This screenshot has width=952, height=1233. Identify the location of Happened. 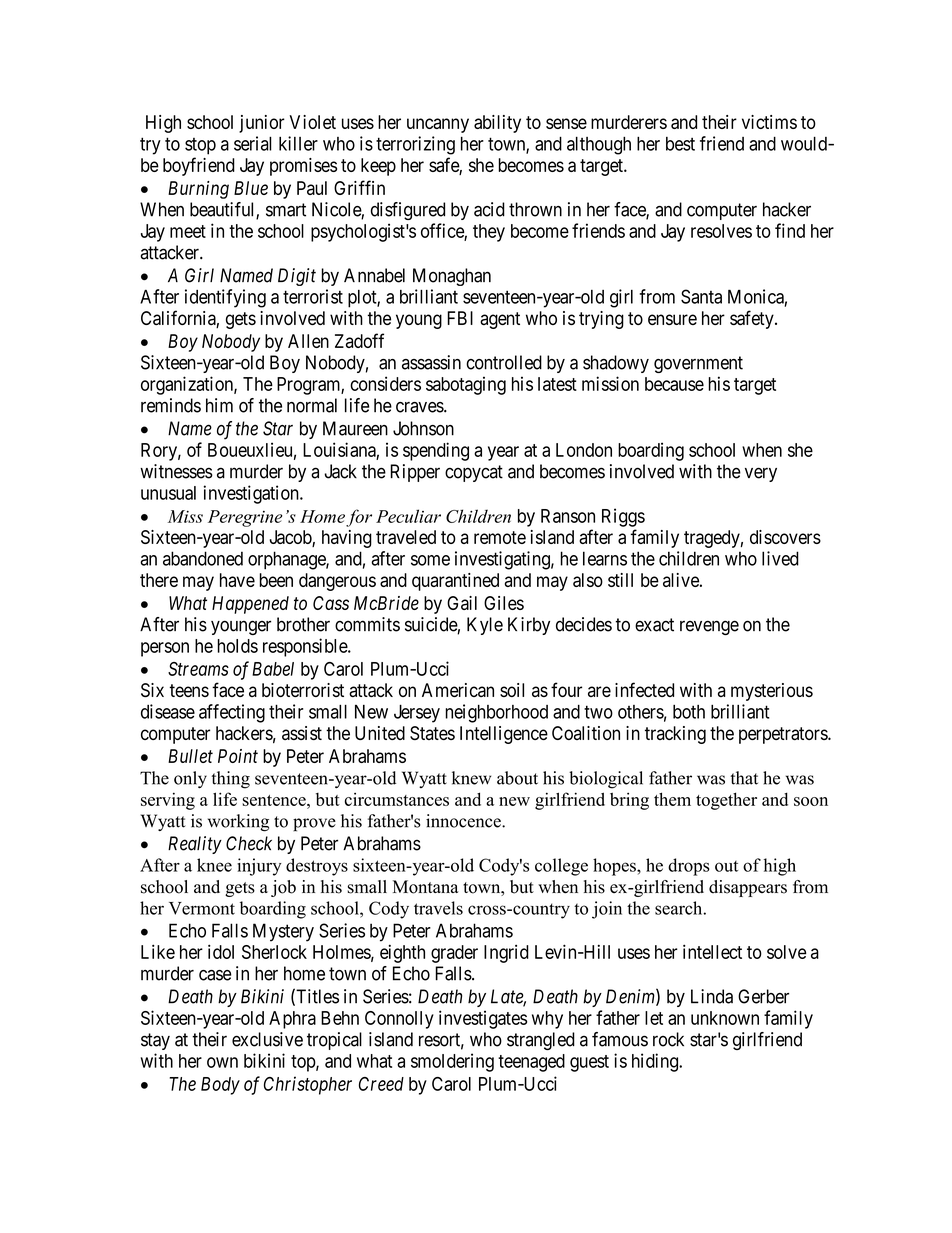
(250, 605).
